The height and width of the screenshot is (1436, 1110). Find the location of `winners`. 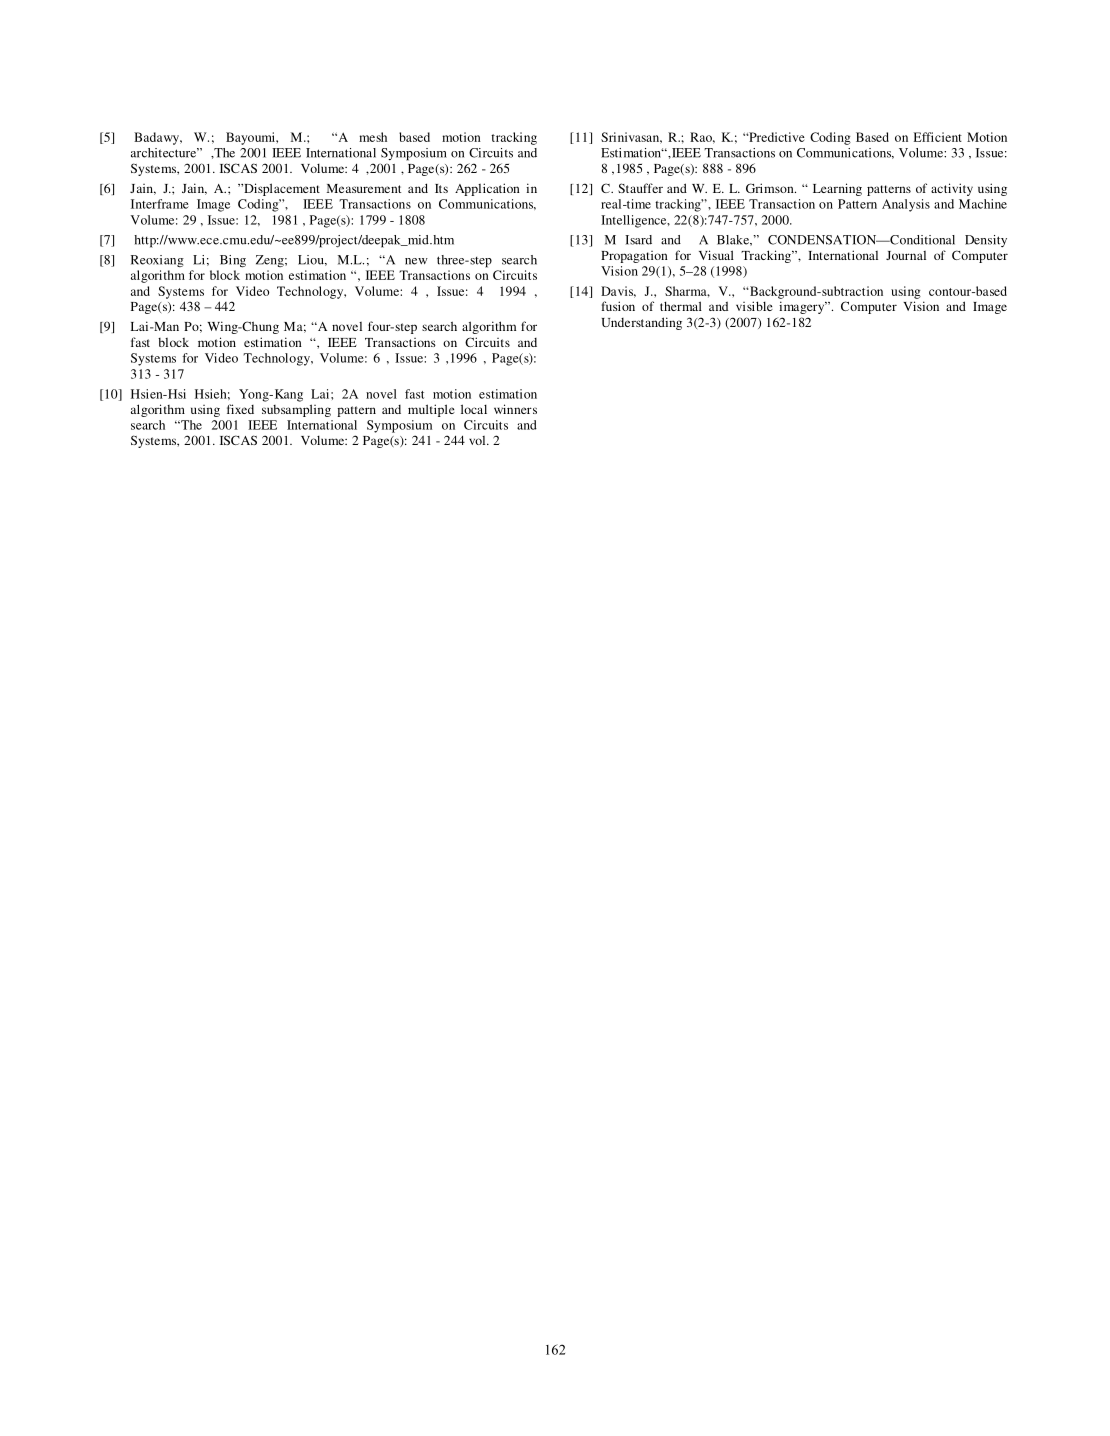

winners is located at coordinates (515, 409).
